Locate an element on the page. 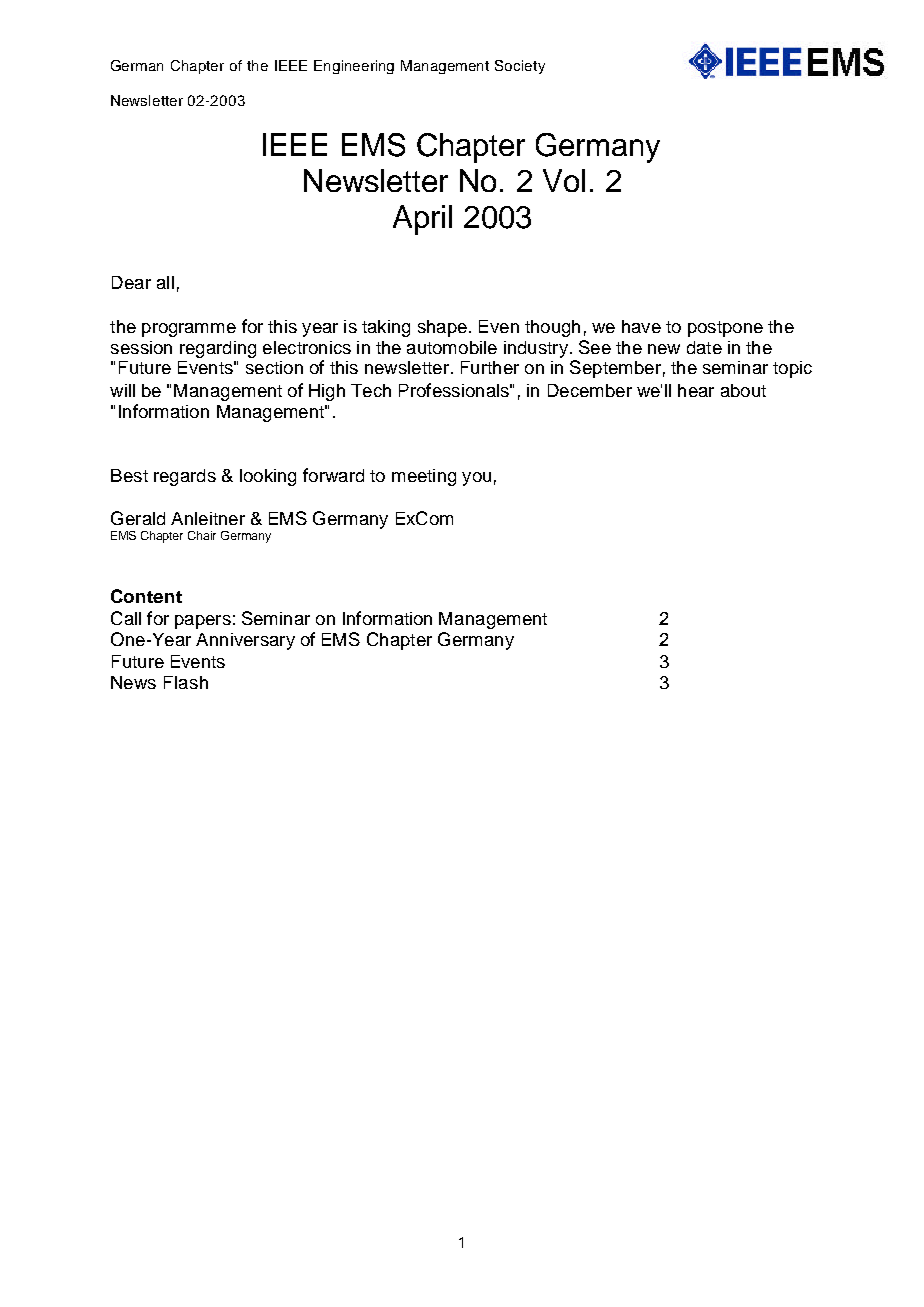  hear is located at coordinates (696, 390).
